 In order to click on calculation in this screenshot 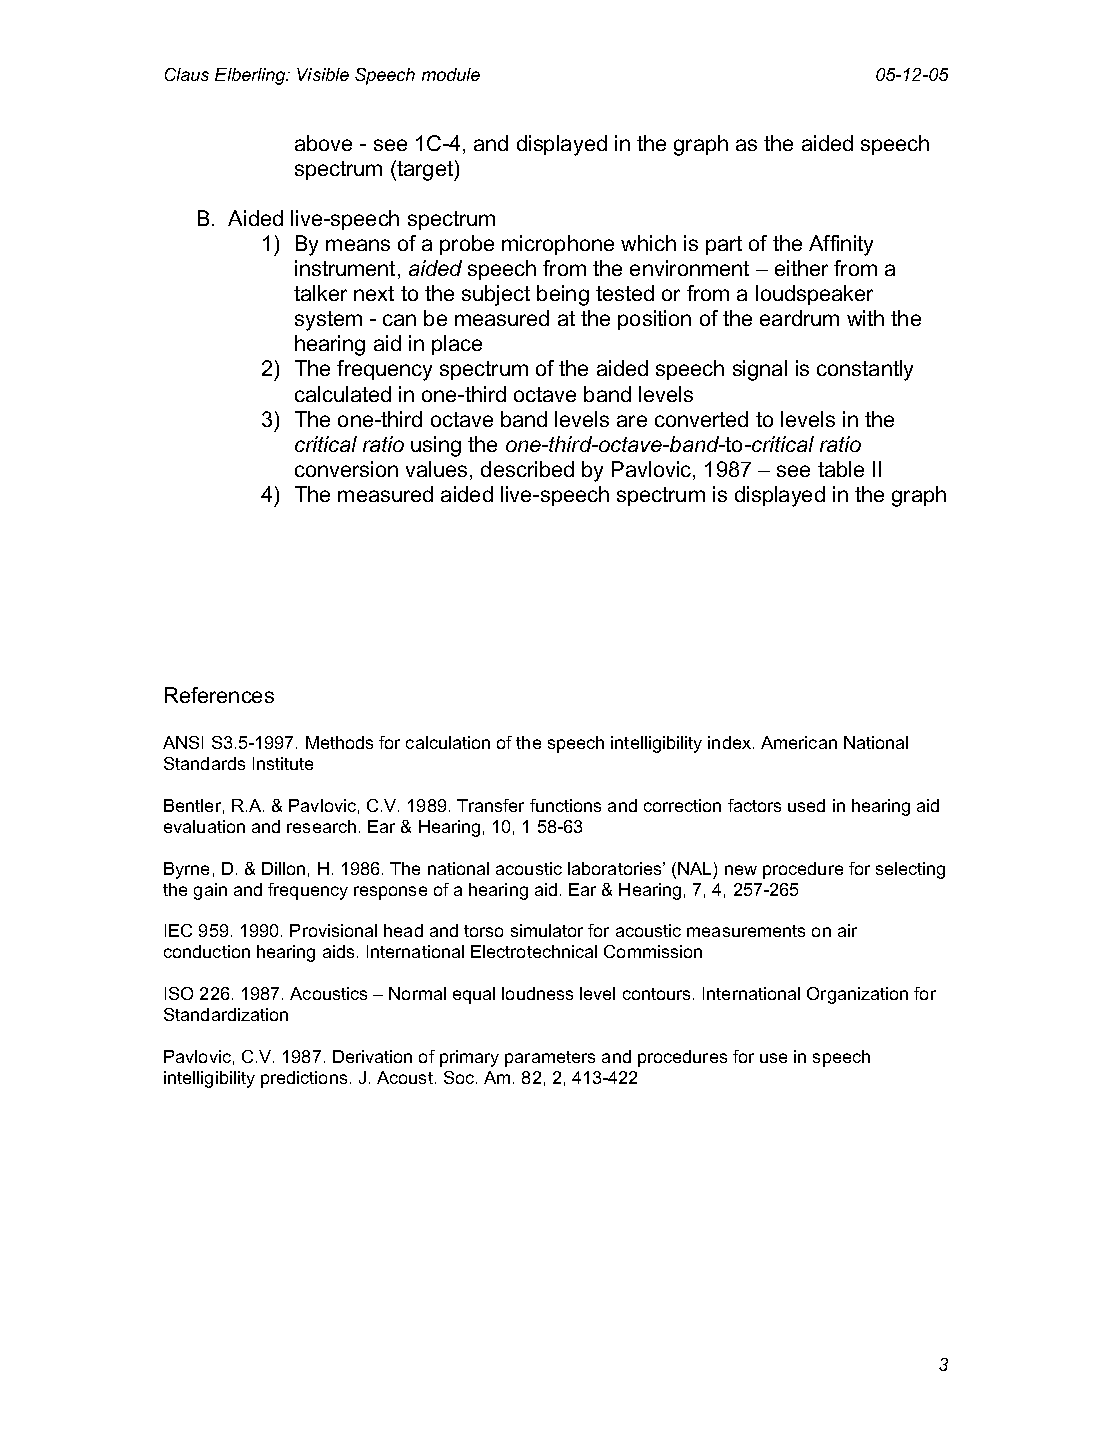, I will do `click(448, 742)`.
